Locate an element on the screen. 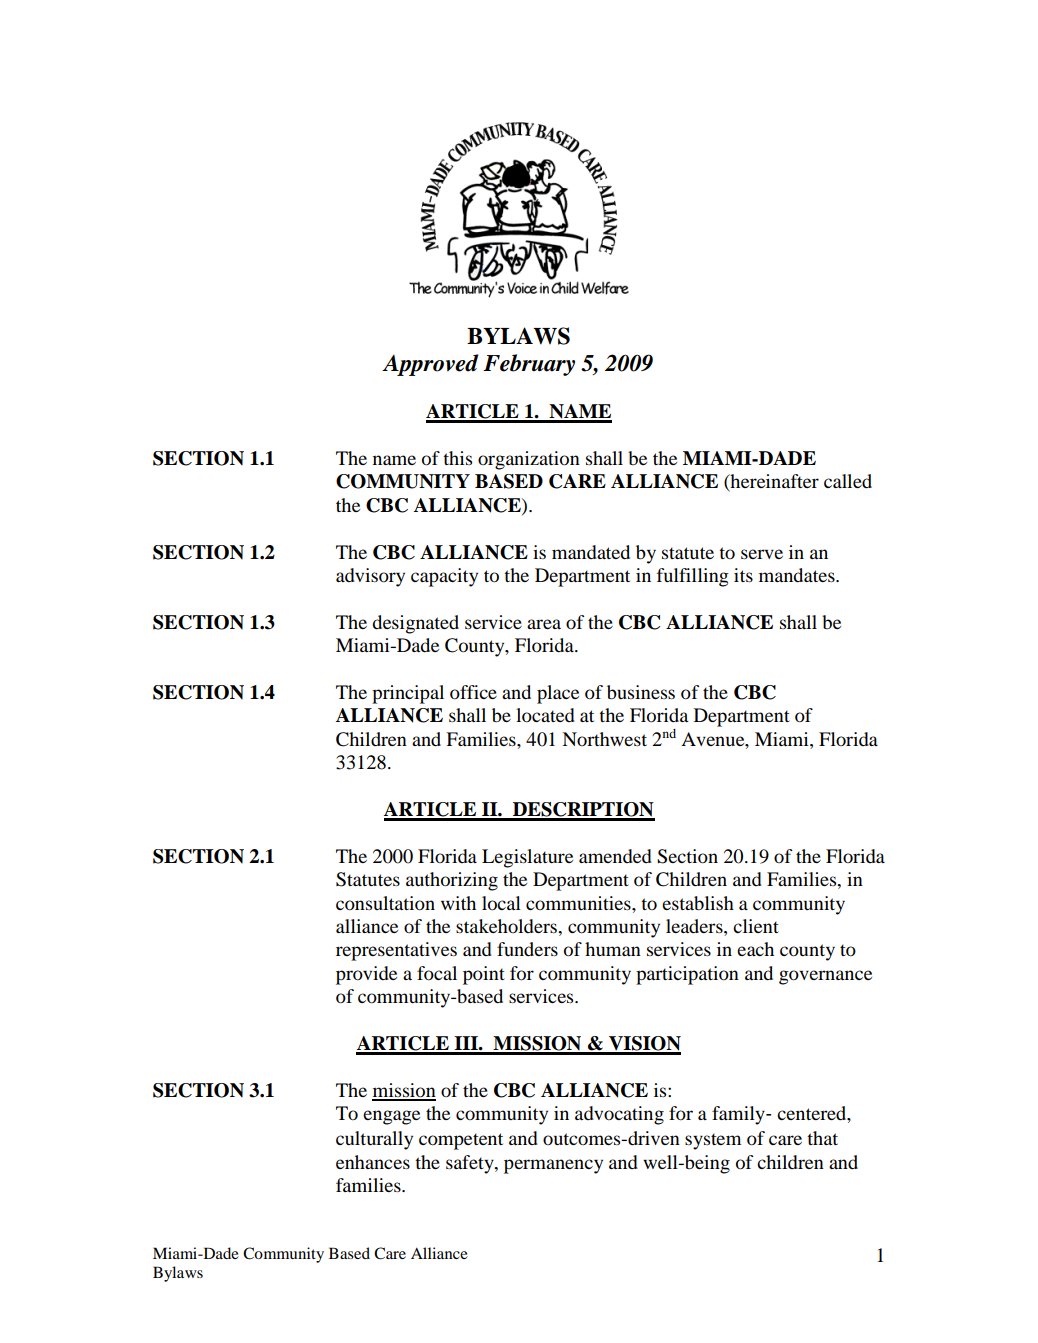 This screenshot has width=1038, height=1343. principal is located at coordinates (408, 694).
